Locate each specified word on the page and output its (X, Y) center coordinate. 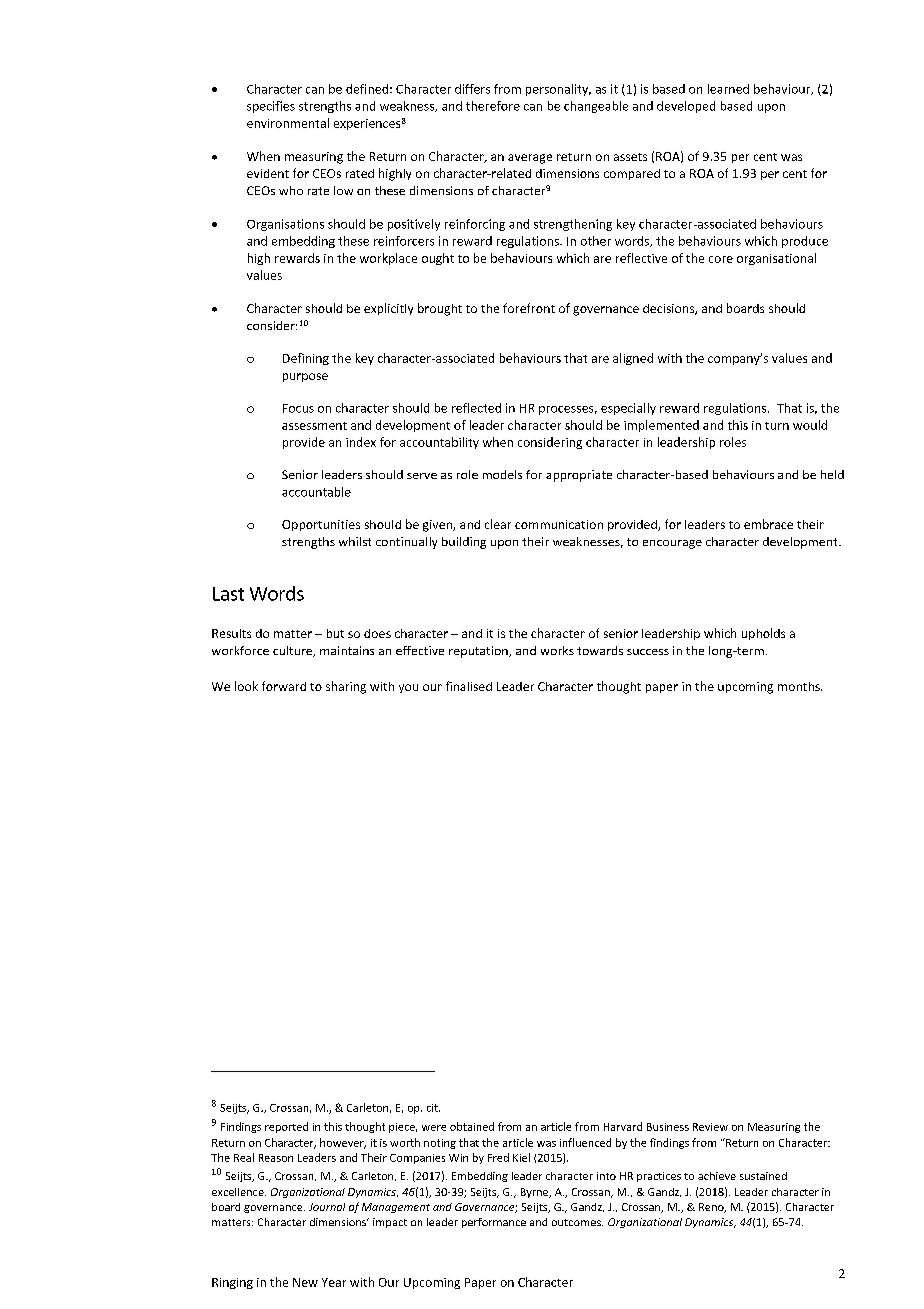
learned (728, 89)
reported (286, 1127)
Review (710, 1127)
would (810, 425)
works (557, 650)
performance (494, 1223)
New (305, 1282)
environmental (288, 123)
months (800, 686)
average (530, 159)
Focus (298, 408)
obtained (472, 1126)
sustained (763, 1176)
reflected (476, 408)
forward (284, 686)
